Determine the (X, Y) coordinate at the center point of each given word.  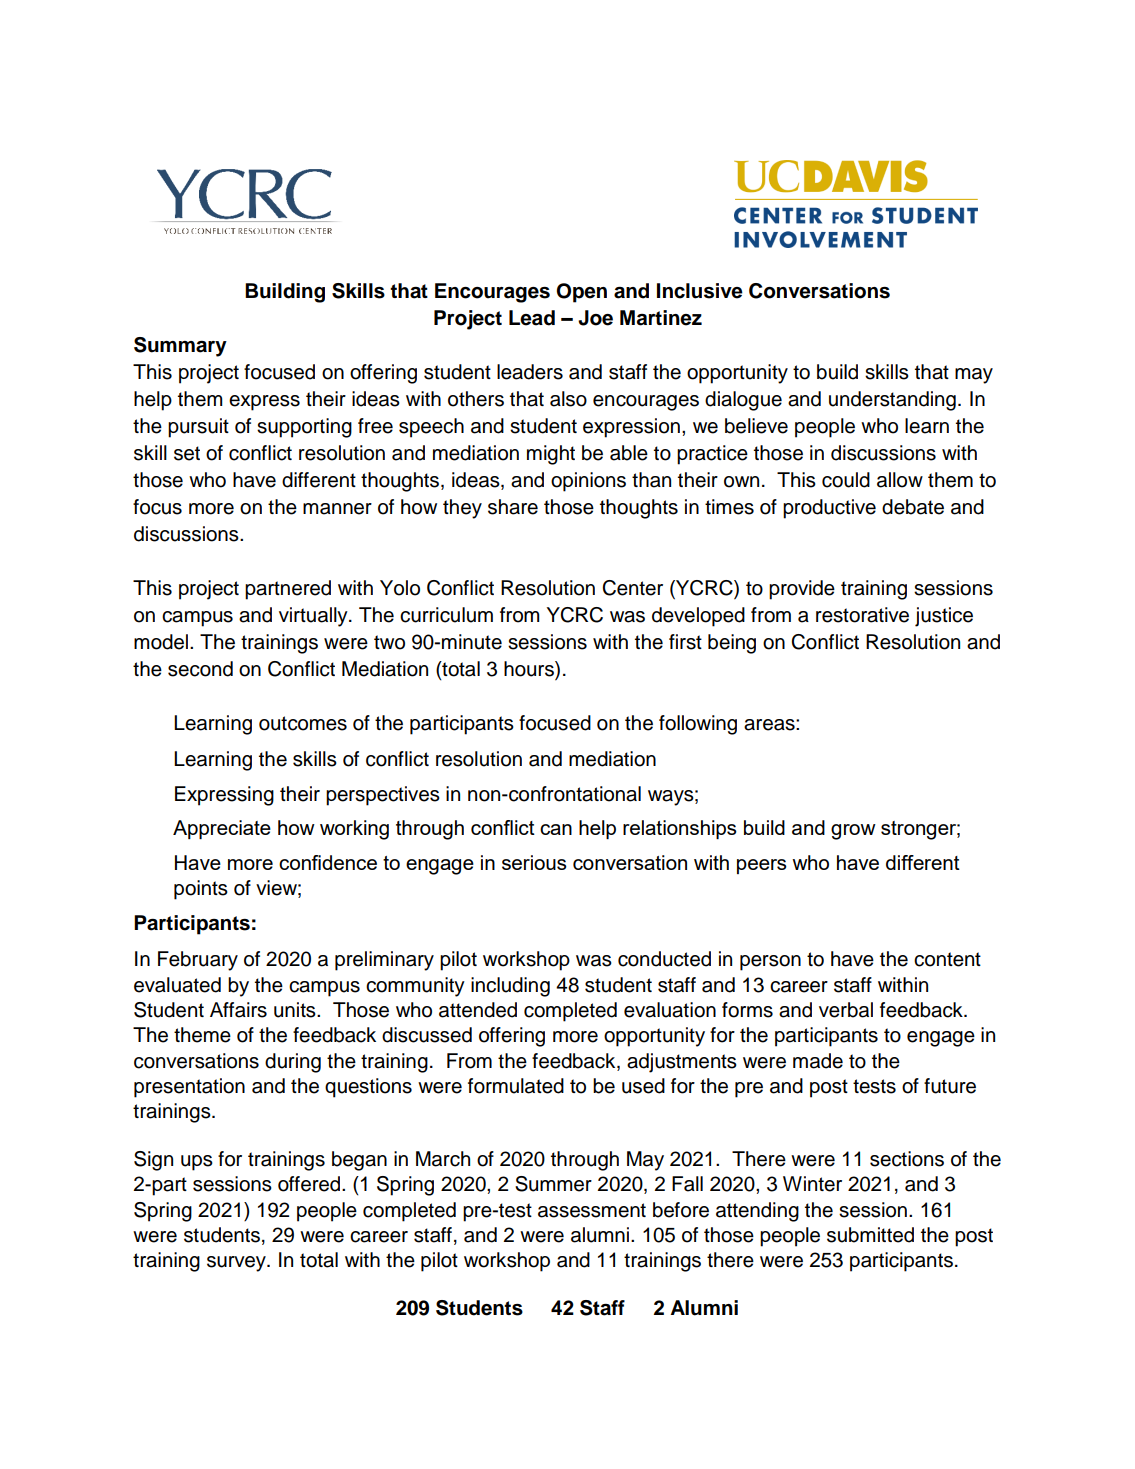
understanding (892, 401)
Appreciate (222, 829)
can (556, 829)
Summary (180, 347)
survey (237, 1264)
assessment (592, 1210)
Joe (595, 318)
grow (853, 832)
